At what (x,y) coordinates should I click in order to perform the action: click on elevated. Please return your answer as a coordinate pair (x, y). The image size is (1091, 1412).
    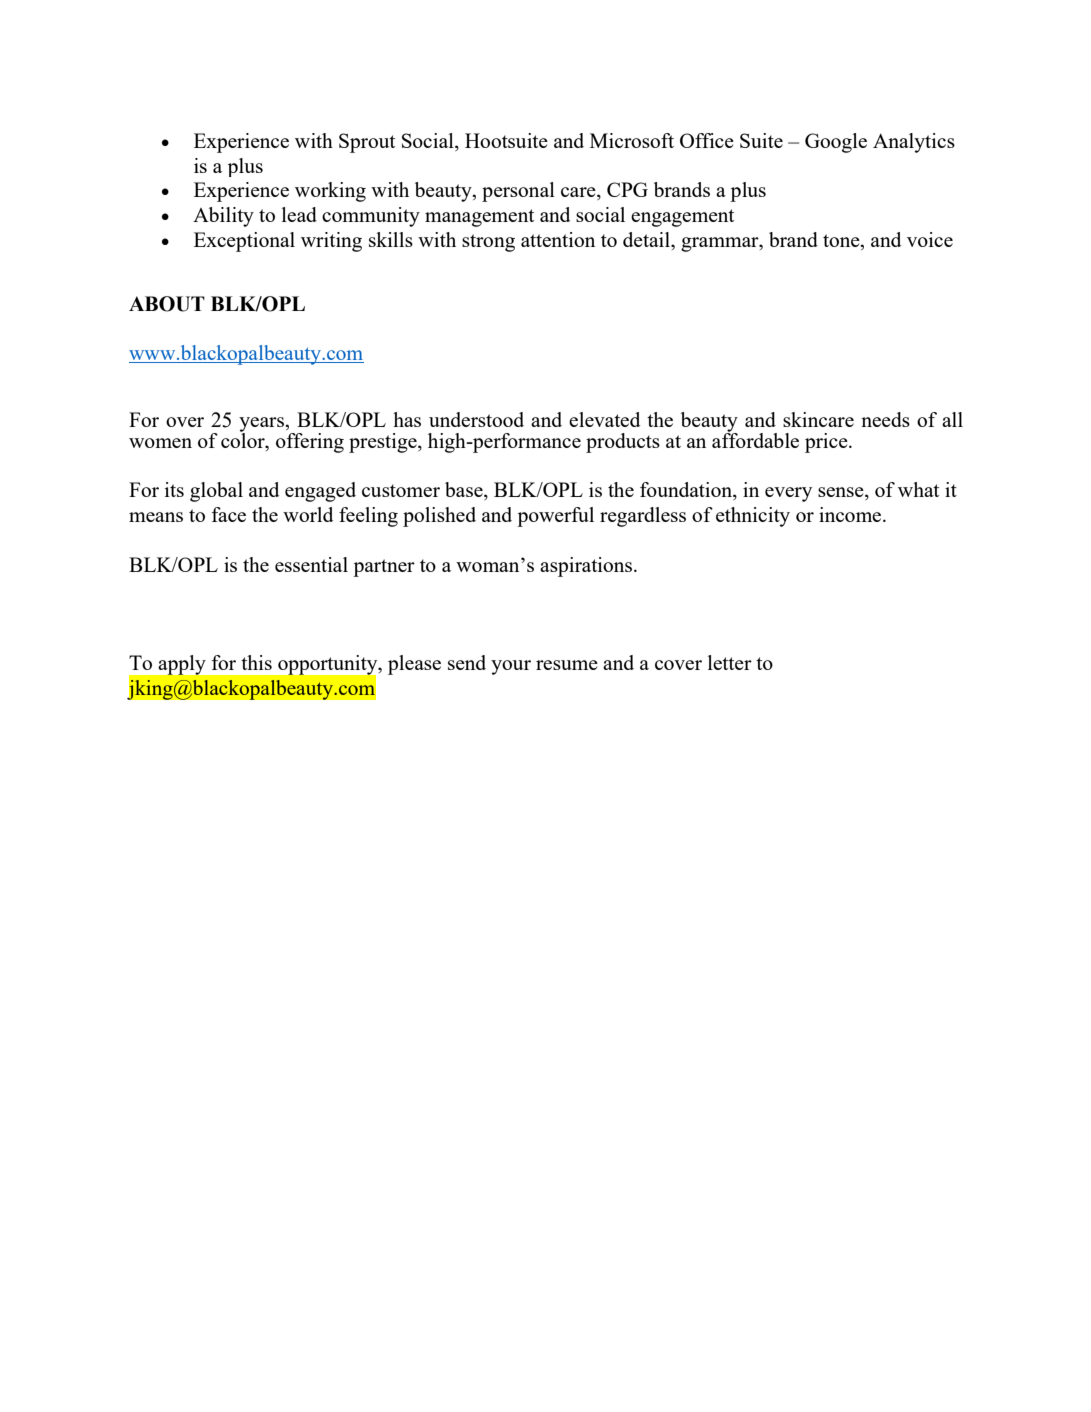
    Looking at the image, I should click on (604, 419).
